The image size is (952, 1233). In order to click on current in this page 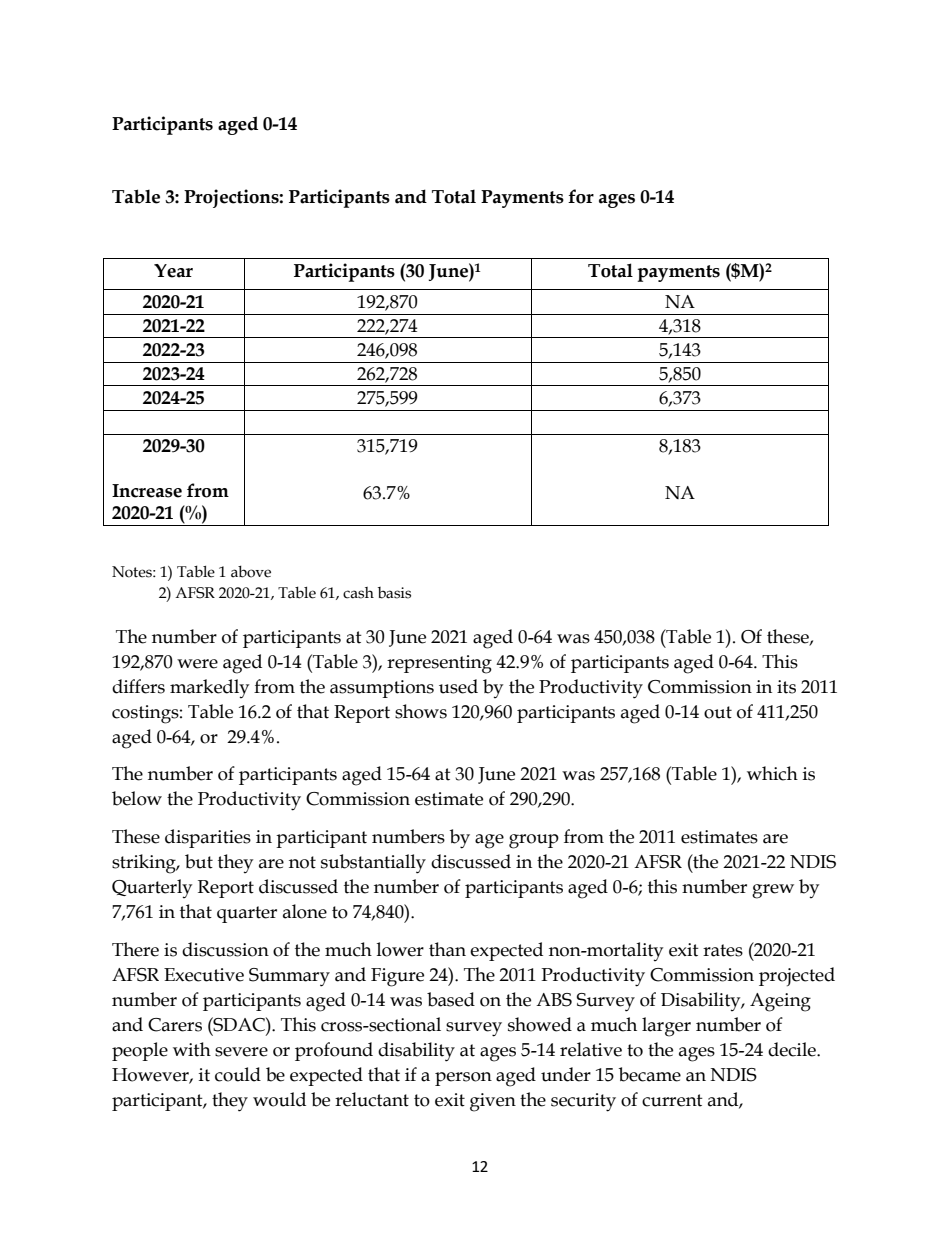, I will do `click(672, 1100)`.
